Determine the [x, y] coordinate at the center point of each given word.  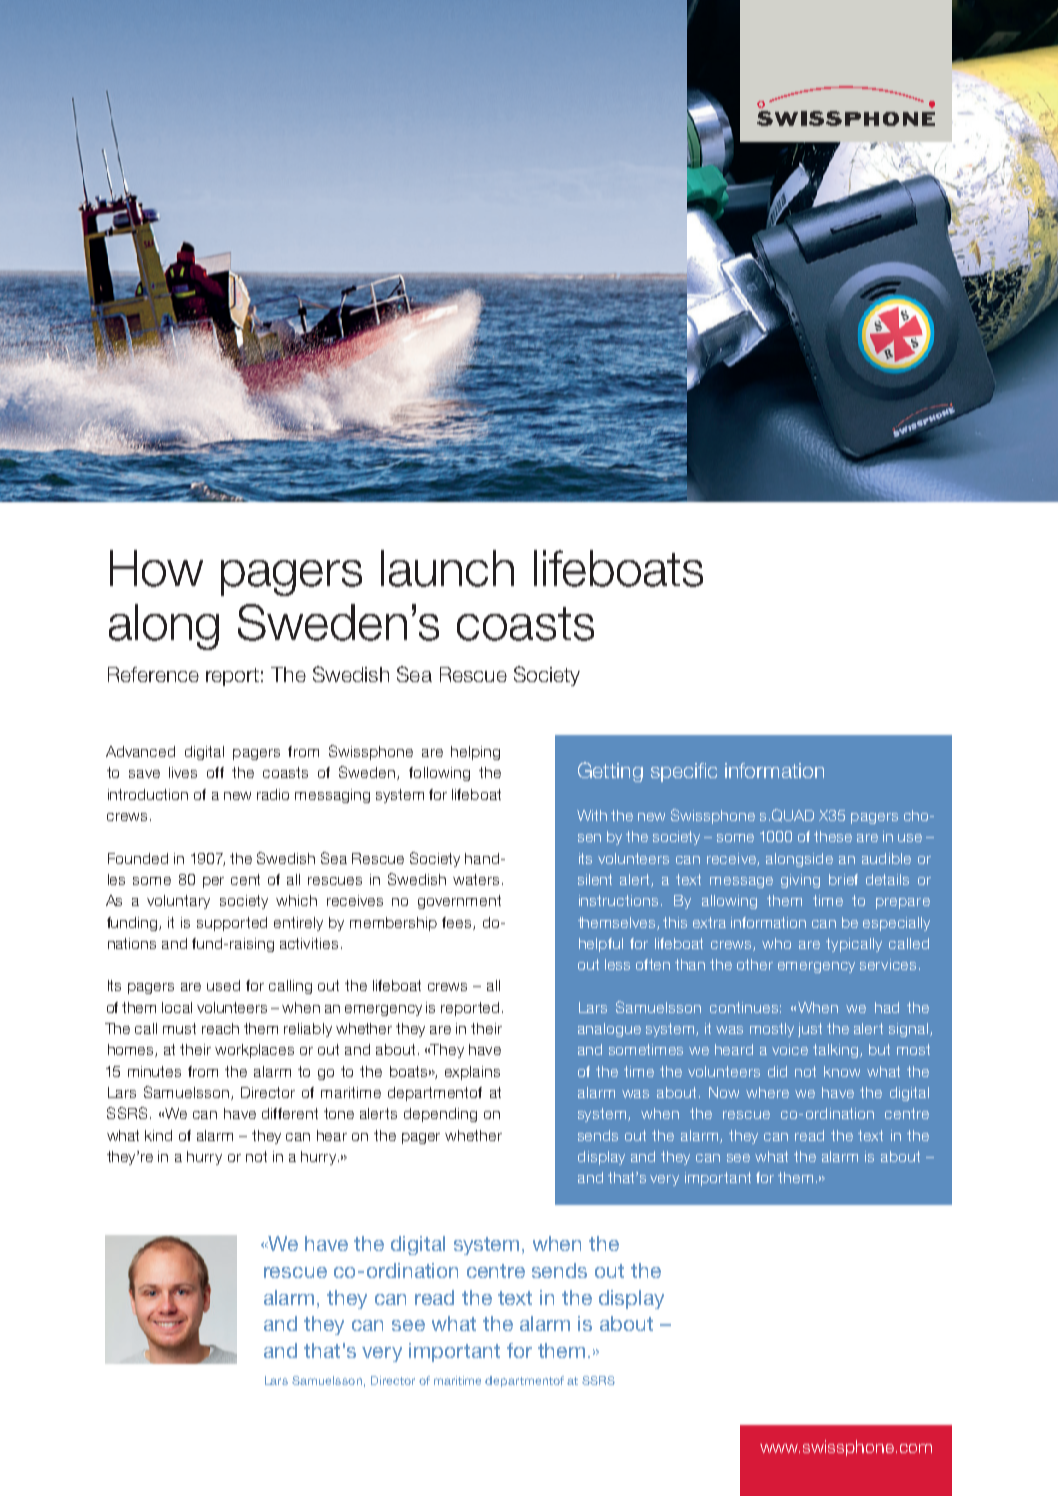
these [833, 836]
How [156, 568]
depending [440, 1115]
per [213, 882]
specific [684, 772]
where [767, 1092]
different [290, 1113]
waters [476, 879]
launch [447, 568]
